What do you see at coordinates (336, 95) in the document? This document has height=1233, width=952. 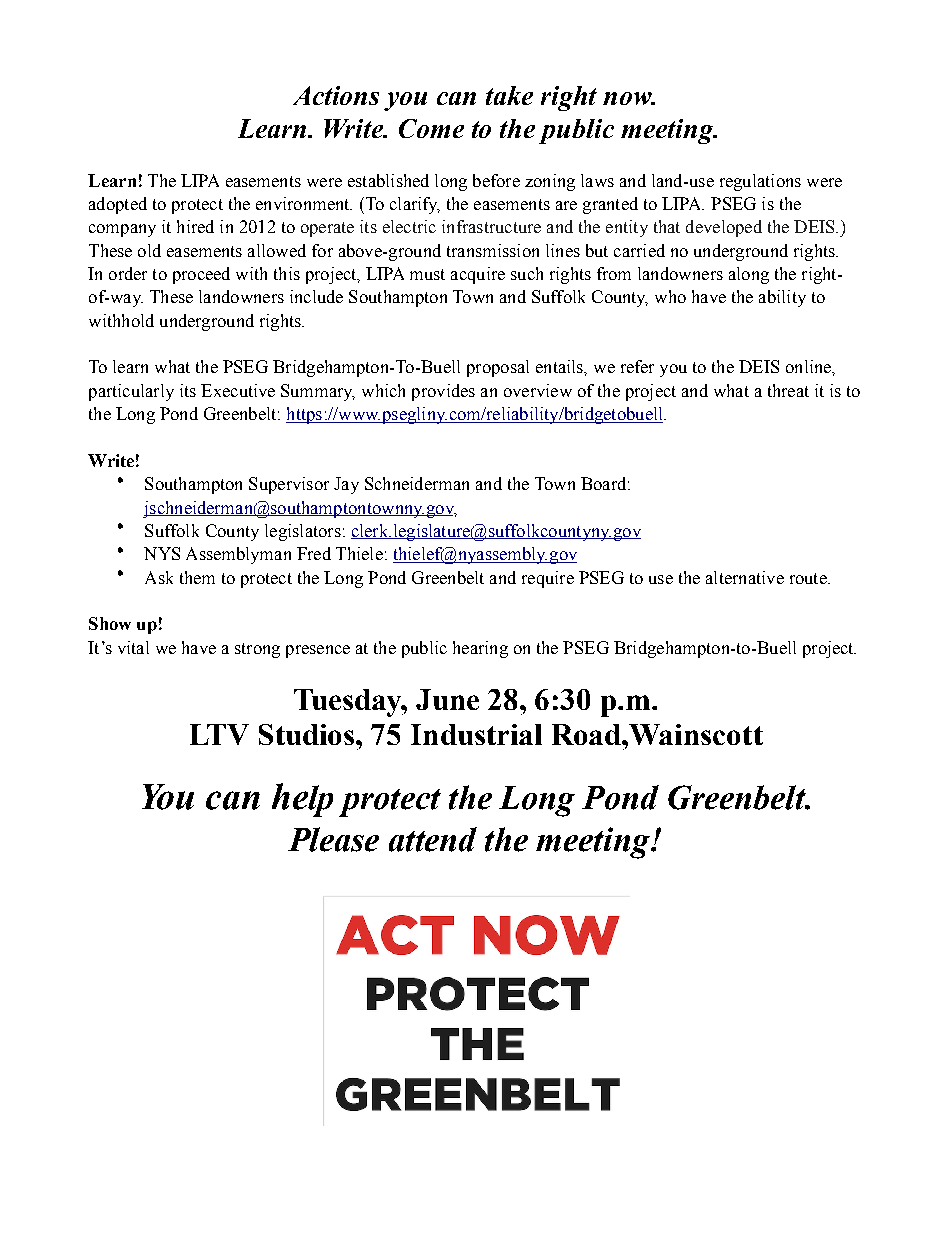 I see `Actions` at bounding box center [336, 95].
